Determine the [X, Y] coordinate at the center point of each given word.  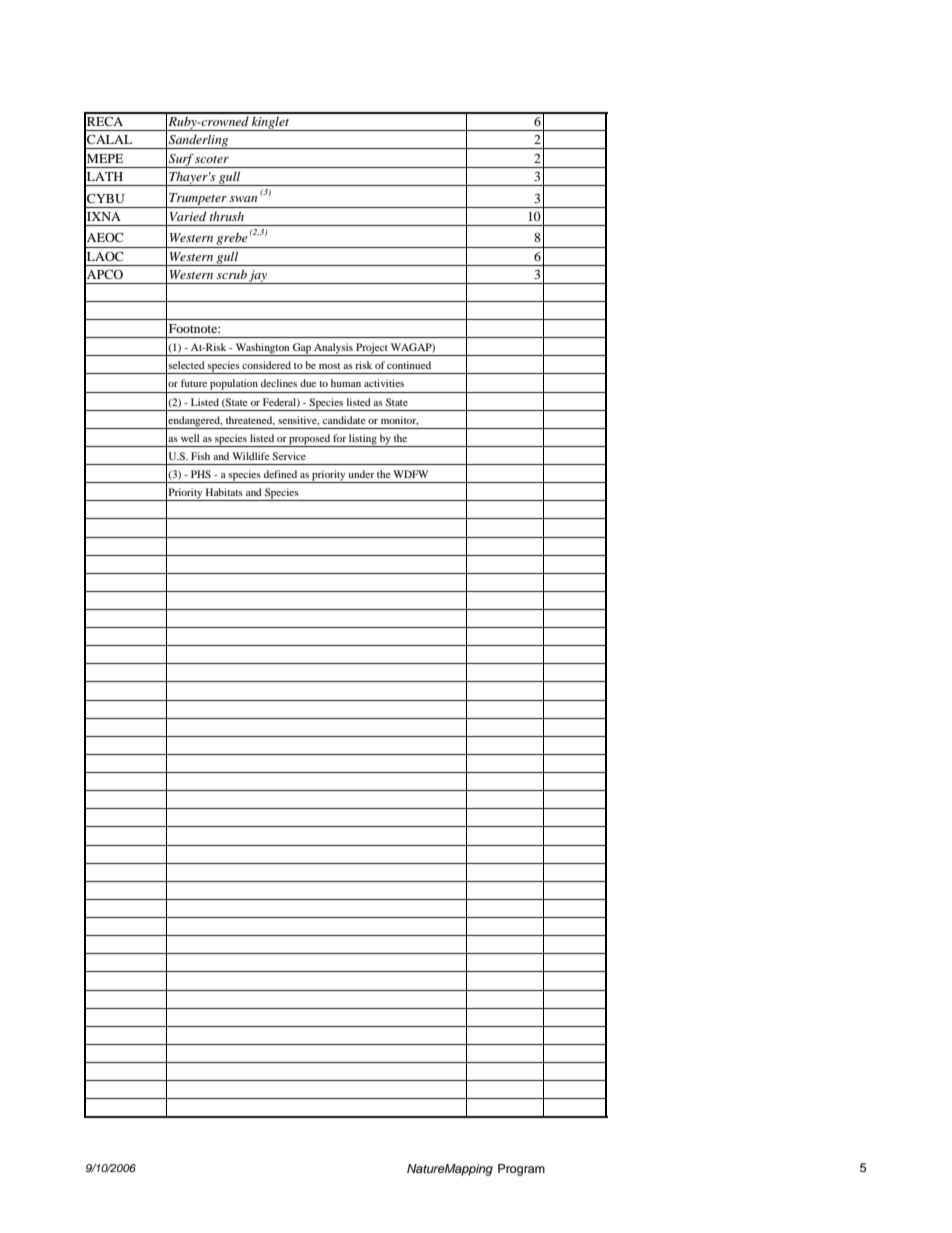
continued [409, 365]
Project [372, 349]
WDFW [410, 474]
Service [289, 456]
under [361, 474]
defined [280, 474]
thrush [226, 216]
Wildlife [251, 456]
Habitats [224, 492]
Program [521, 1170]
